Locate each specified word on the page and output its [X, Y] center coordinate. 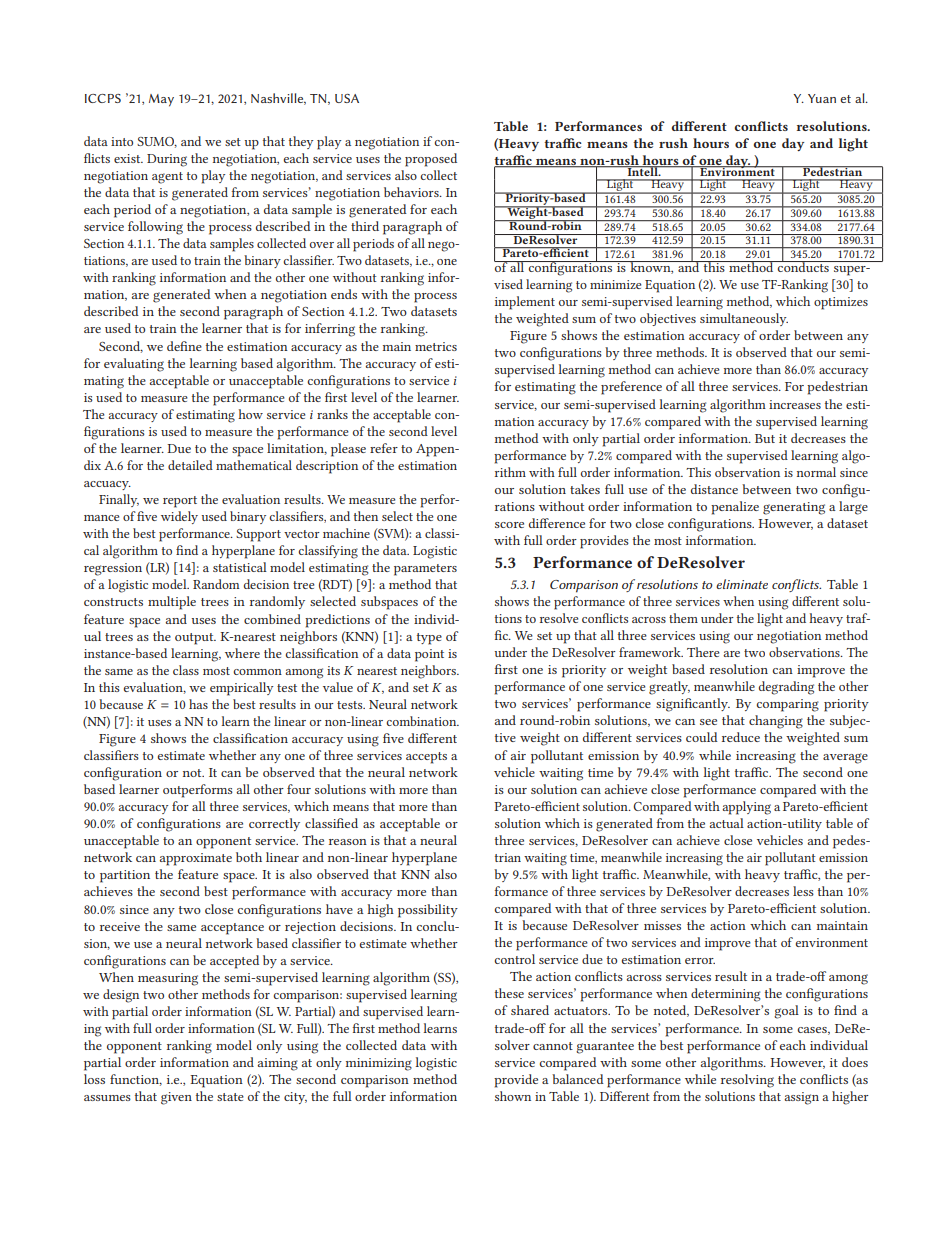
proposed [431, 160]
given [176, 1098]
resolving [747, 1081]
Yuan [822, 98]
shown [513, 1096]
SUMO [157, 142]
